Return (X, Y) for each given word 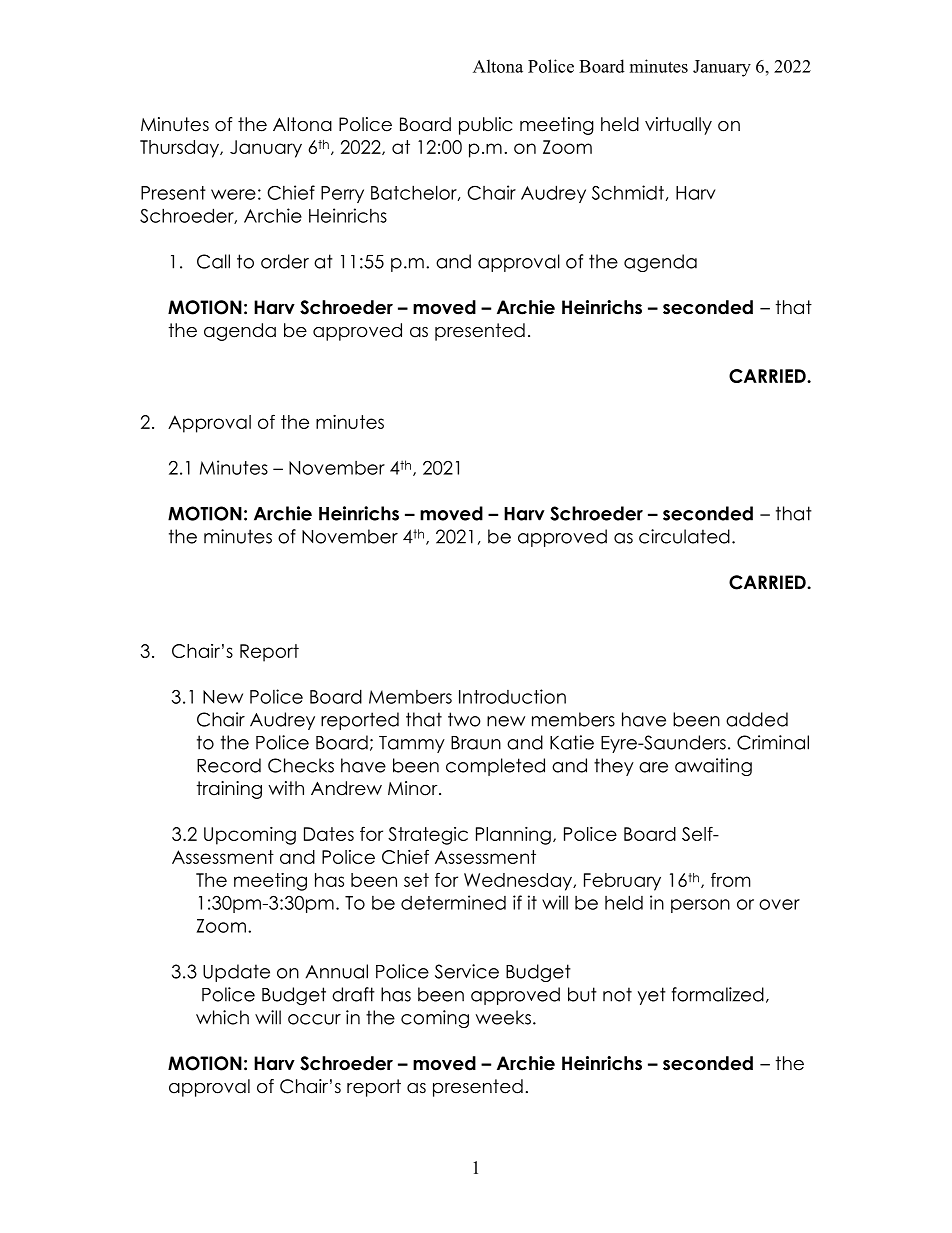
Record (229, 765)
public (485, 126)
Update (236, 973)
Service (467, 971)
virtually (678, 126)
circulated (684, 536)
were (233, 194)
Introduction (512, 696)
